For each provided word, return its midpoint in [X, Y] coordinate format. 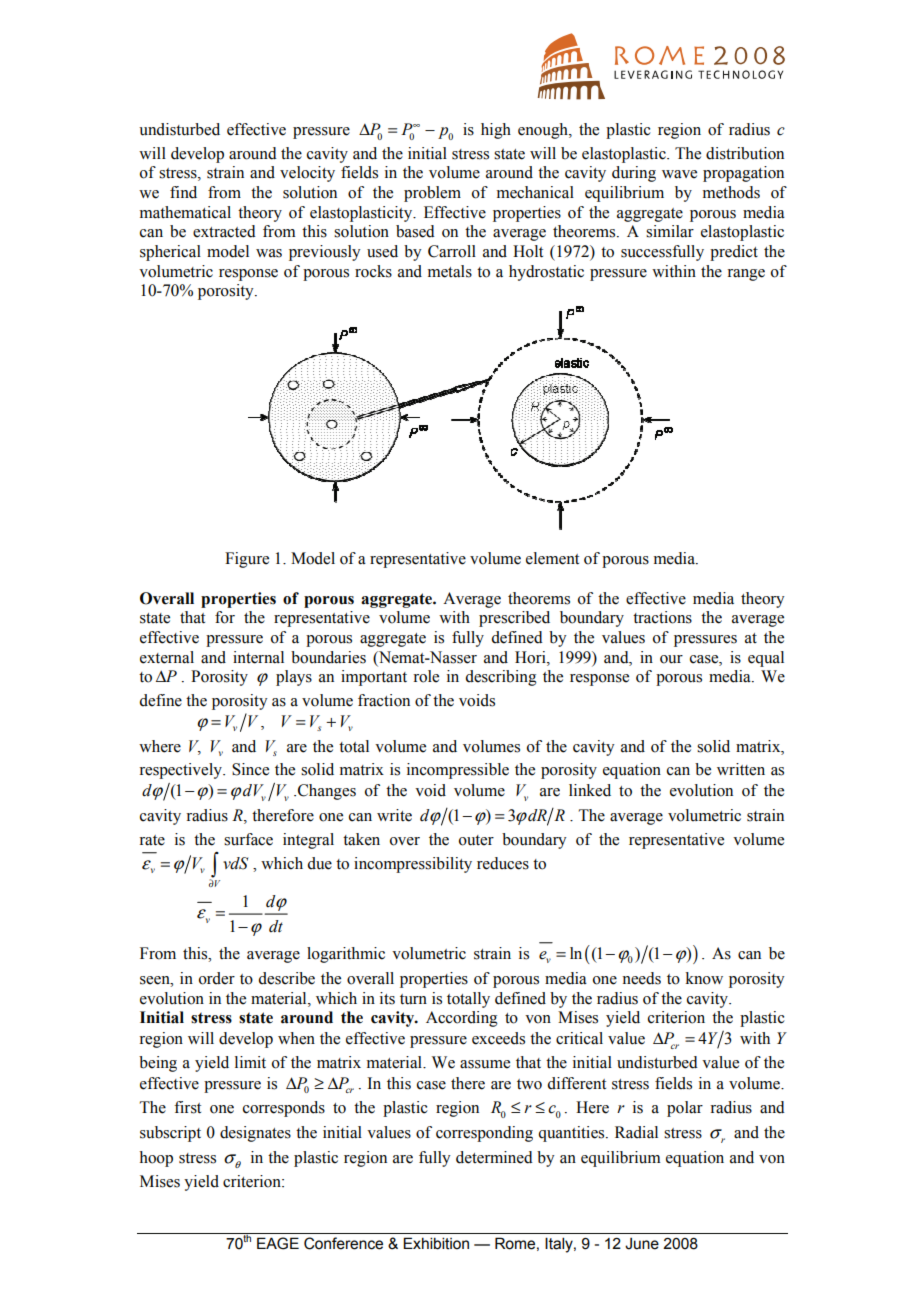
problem [432, 194]
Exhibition [436, 1243]
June [642, 1244]
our [671, 659]
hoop [156, 1159]
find [183, 192]
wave [679, 174]
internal [258, 657]
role [426, 676]
